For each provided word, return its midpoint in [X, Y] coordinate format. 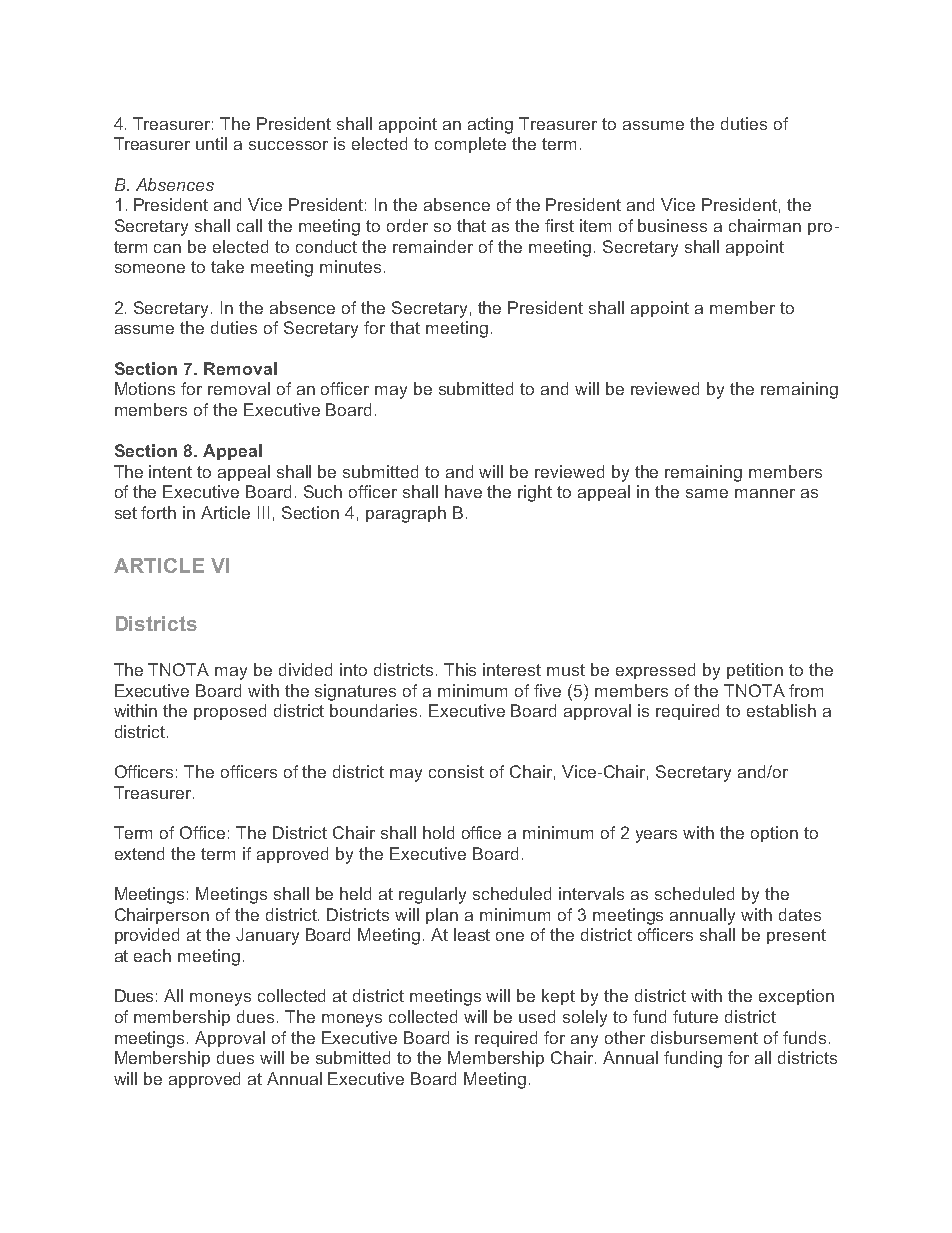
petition [755, 671]
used [537, 1016]
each [152, 955]
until [211, 143]
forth [158, 512]
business [672, 225]
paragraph [406, 514]
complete [470, 145]
